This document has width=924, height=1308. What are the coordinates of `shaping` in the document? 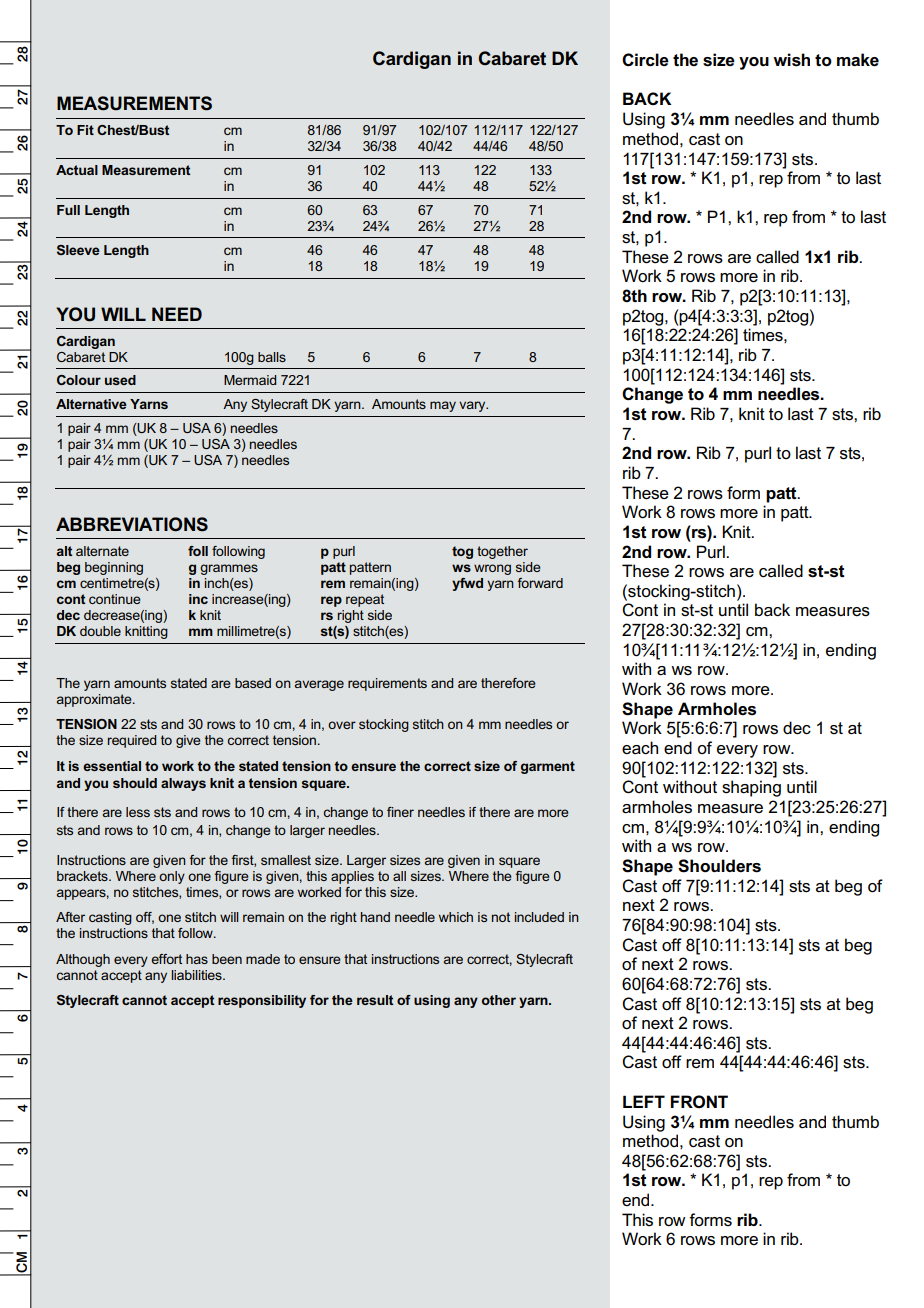 It's located at (751, 788).
